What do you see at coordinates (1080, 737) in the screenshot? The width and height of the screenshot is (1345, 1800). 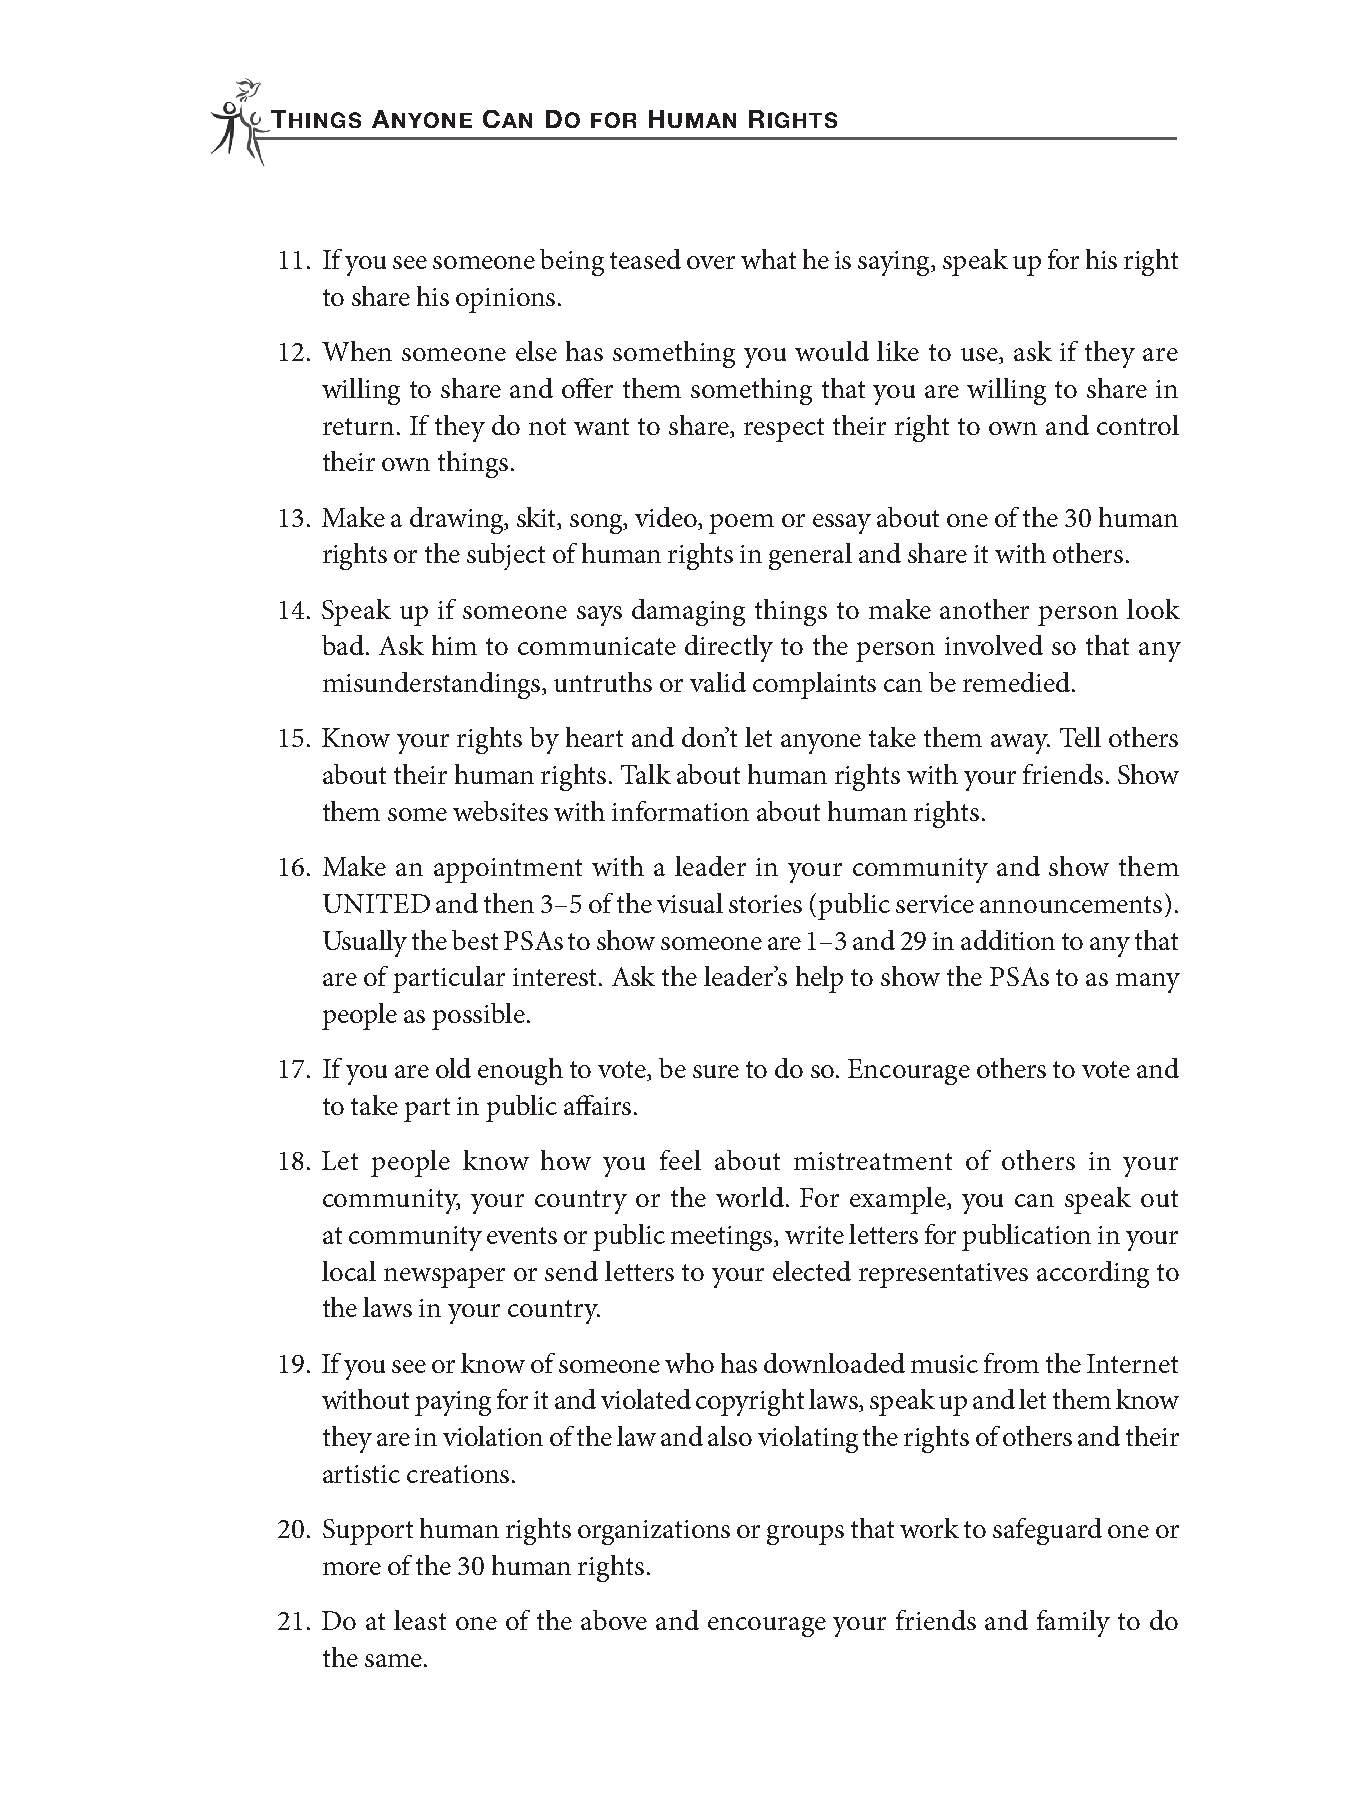 I see `Tell` at bounding box center [1080, 737].
